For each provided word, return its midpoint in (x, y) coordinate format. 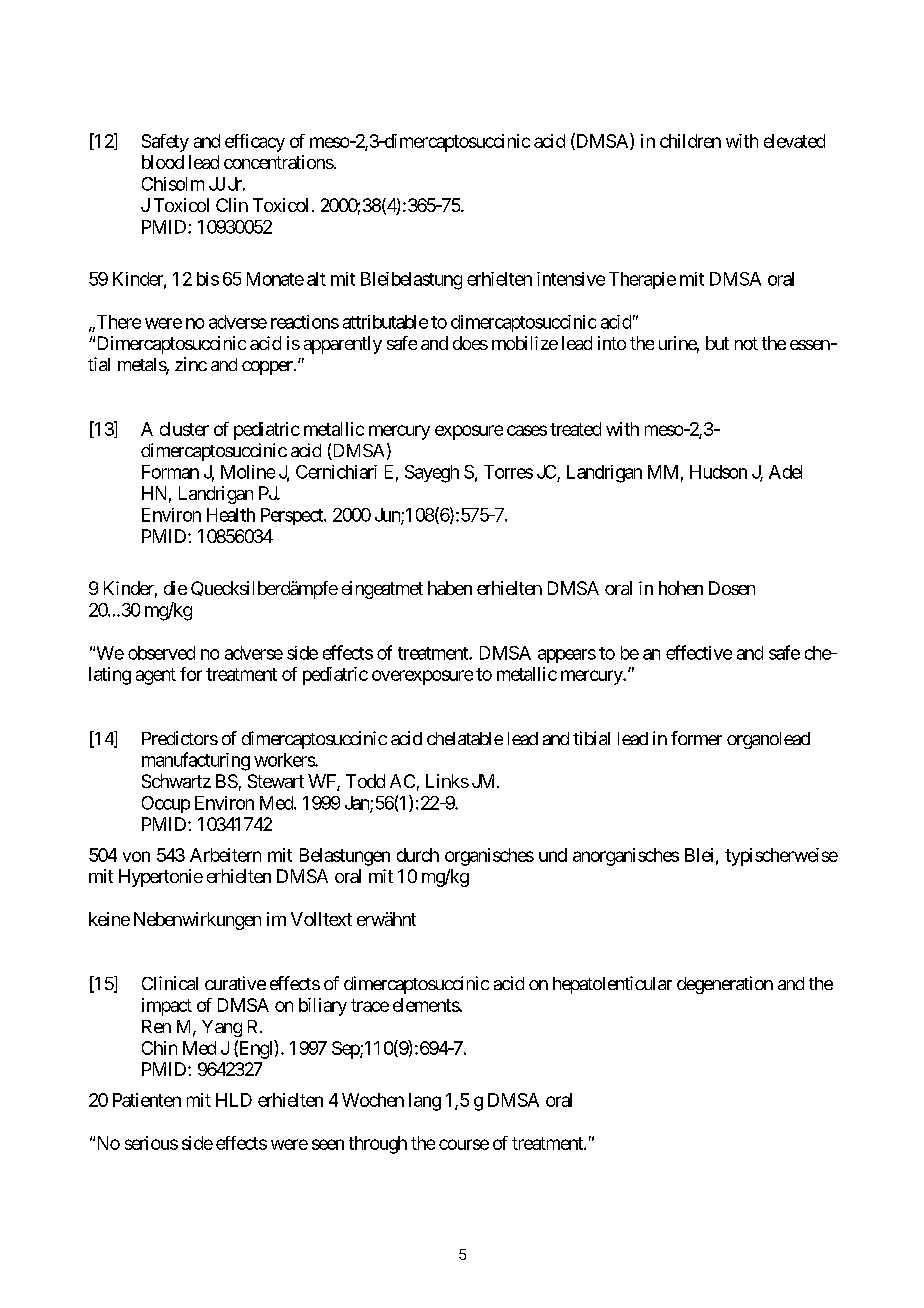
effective (699, 652)
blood (163, 162)
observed (161, 653)
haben (450, 588)
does (470, 343)
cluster (184, 429)
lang (425, 1102)
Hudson (718, 472)
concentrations (279, 162)
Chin (159, 1048)
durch (418, 855)
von (136, 856)
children (690, 141)
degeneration (725, 985)
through (378, 1145)
